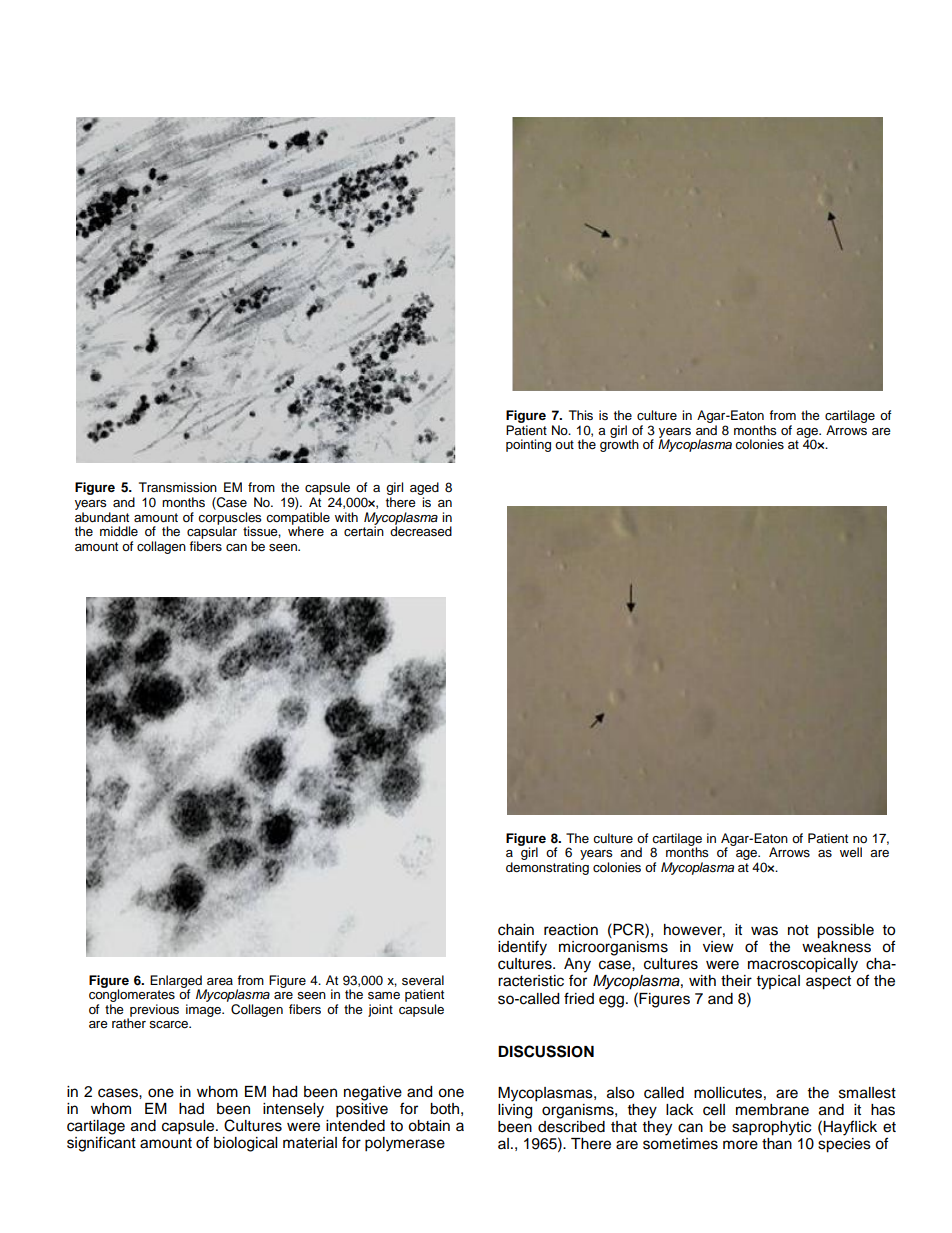  What do you see at coordinates (619, 444) in the image?
I see `growth` at bounding box center [619, 444].
